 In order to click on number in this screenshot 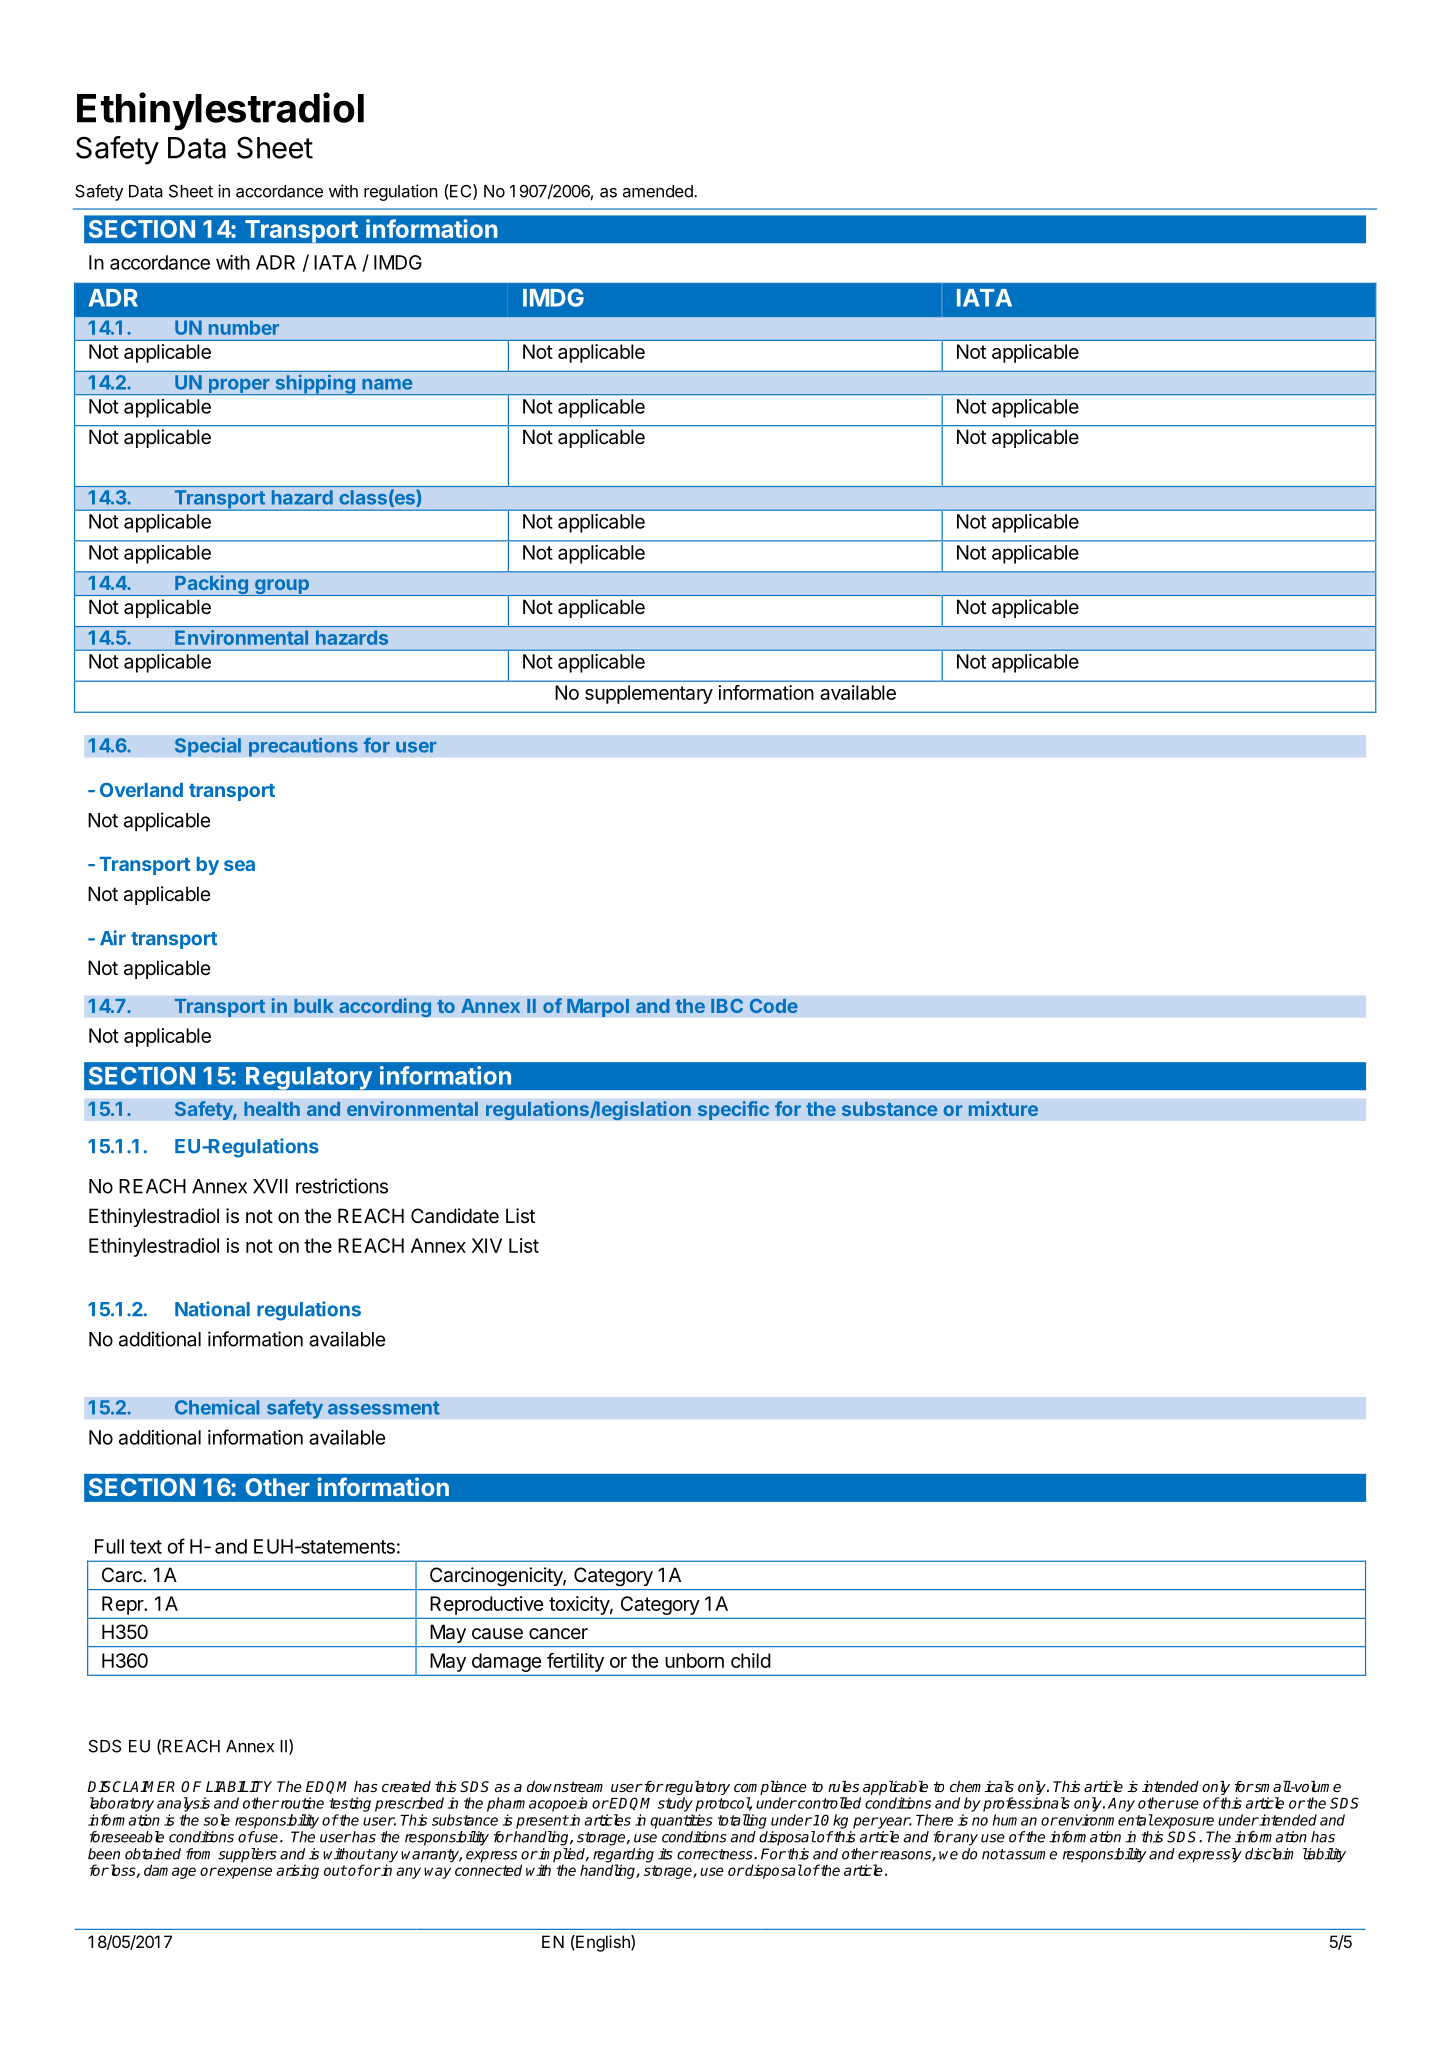, I will do `click(244, 328)`.
